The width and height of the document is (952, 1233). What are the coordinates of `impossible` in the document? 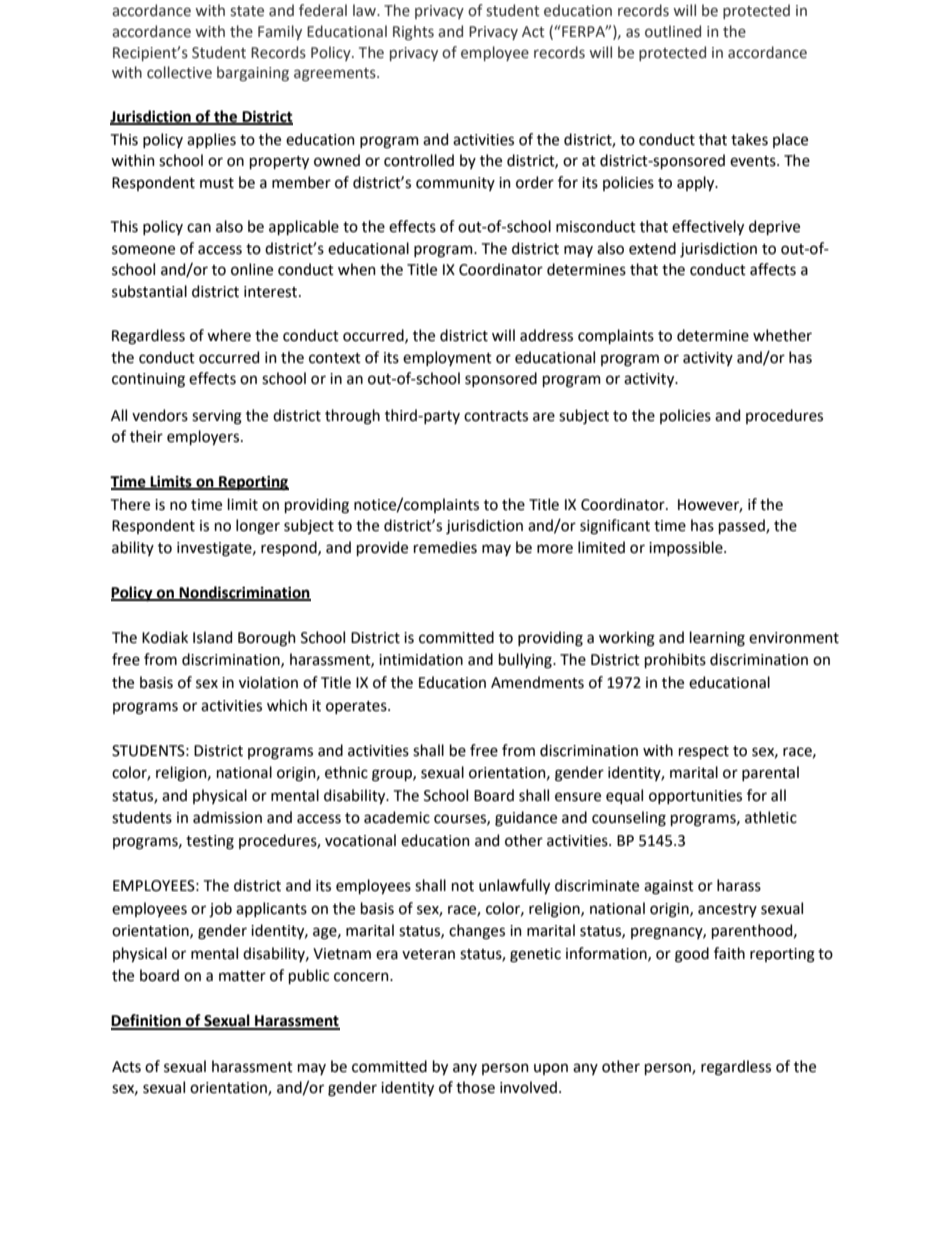 It's located at (687, 548).
